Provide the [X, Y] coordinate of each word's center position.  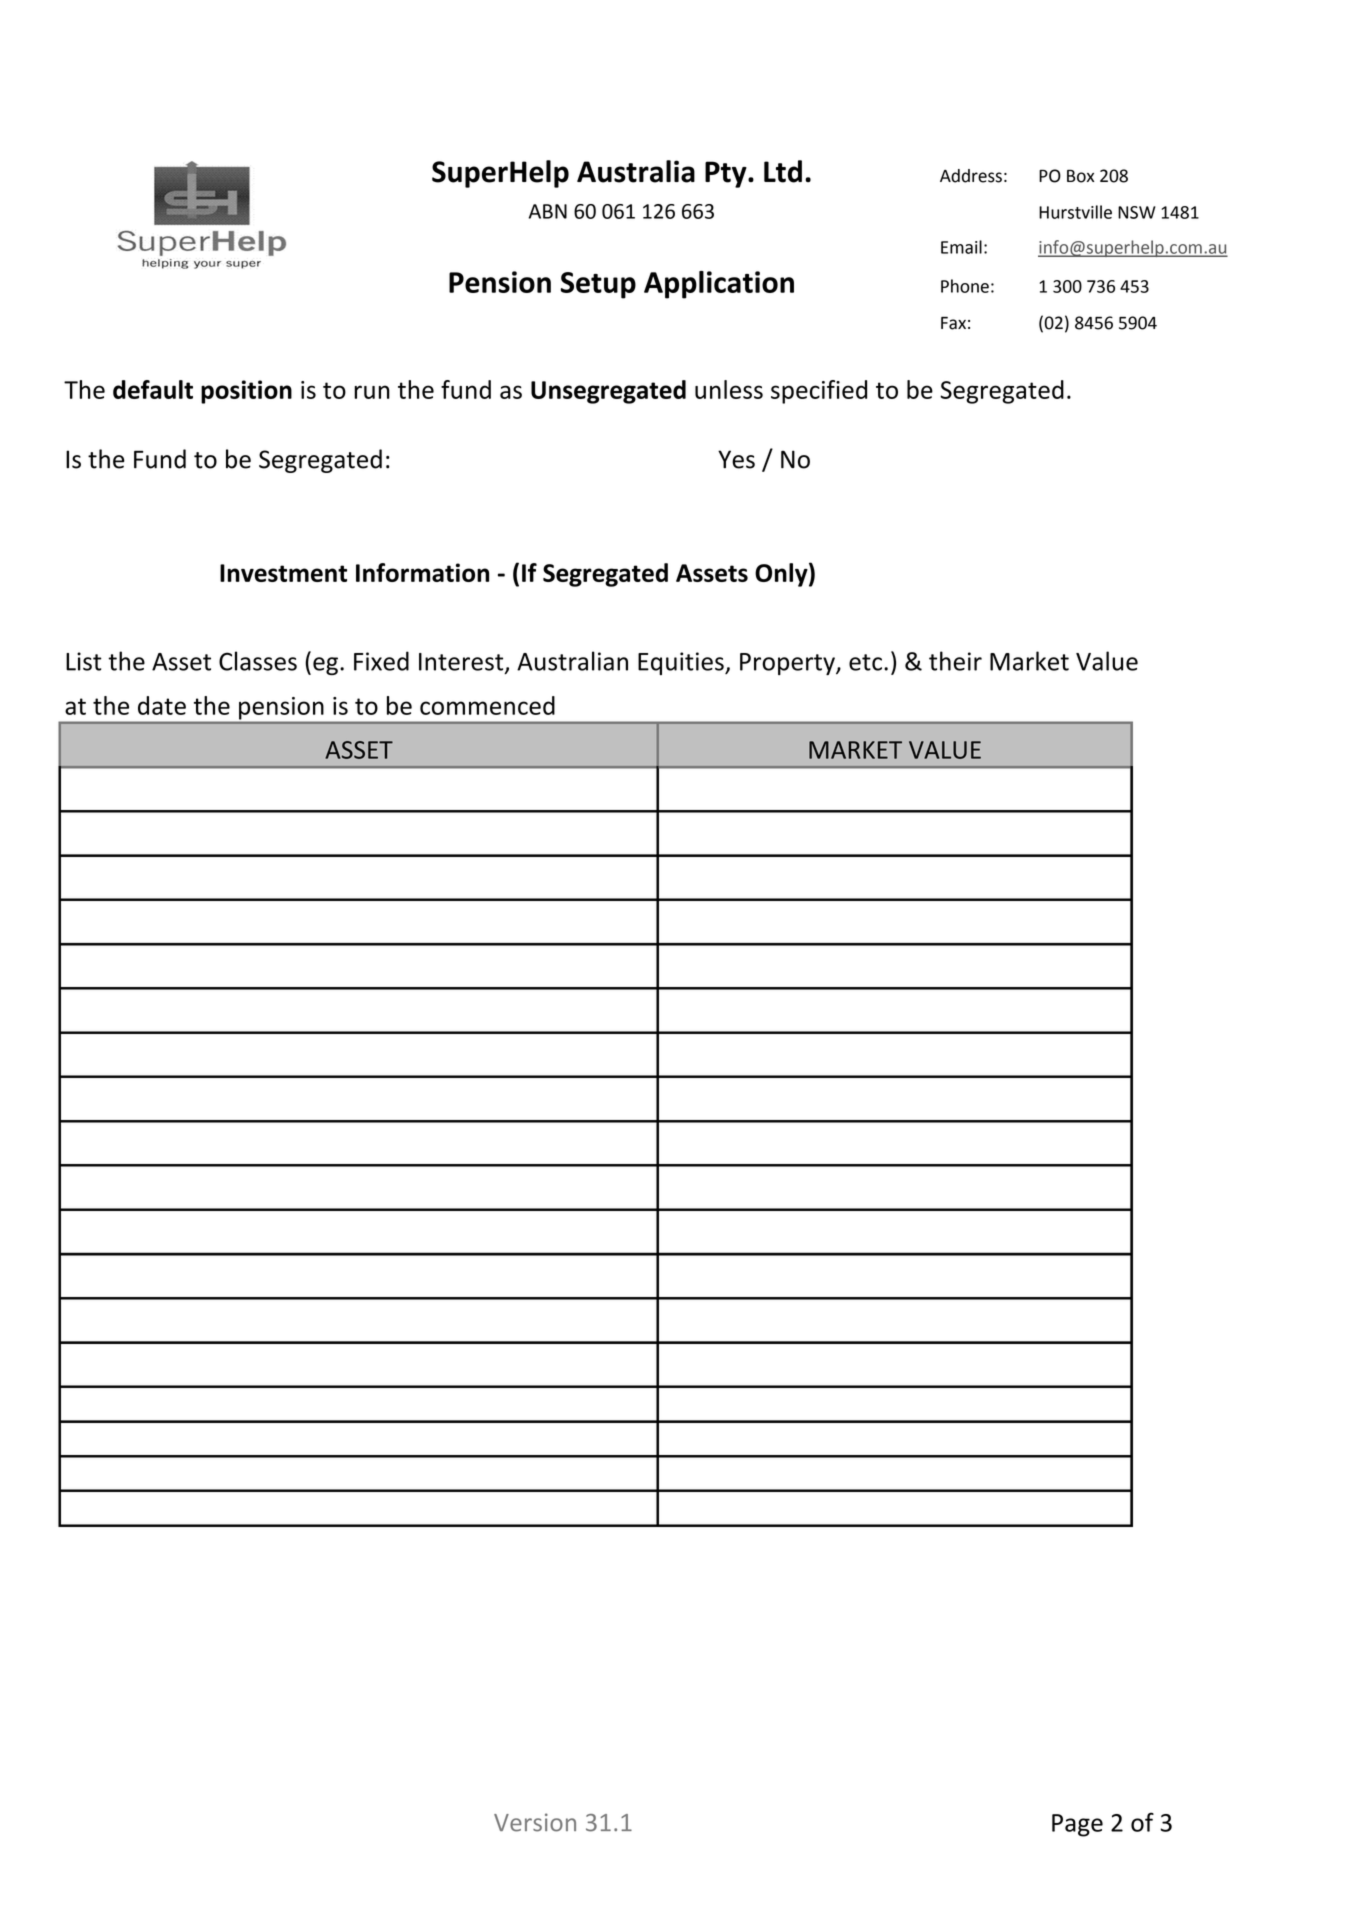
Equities [682, 663]
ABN [548, 211]
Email [961, 247]
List [84, 661]
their [955, 661]
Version [535, 1822]
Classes [258, 661]
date [162, 705]
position [246, 392]
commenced [487, 705]
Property [788, 664]
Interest [462, 663]
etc [865, 662]
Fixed [381, 661]
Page [1077, 1825]
